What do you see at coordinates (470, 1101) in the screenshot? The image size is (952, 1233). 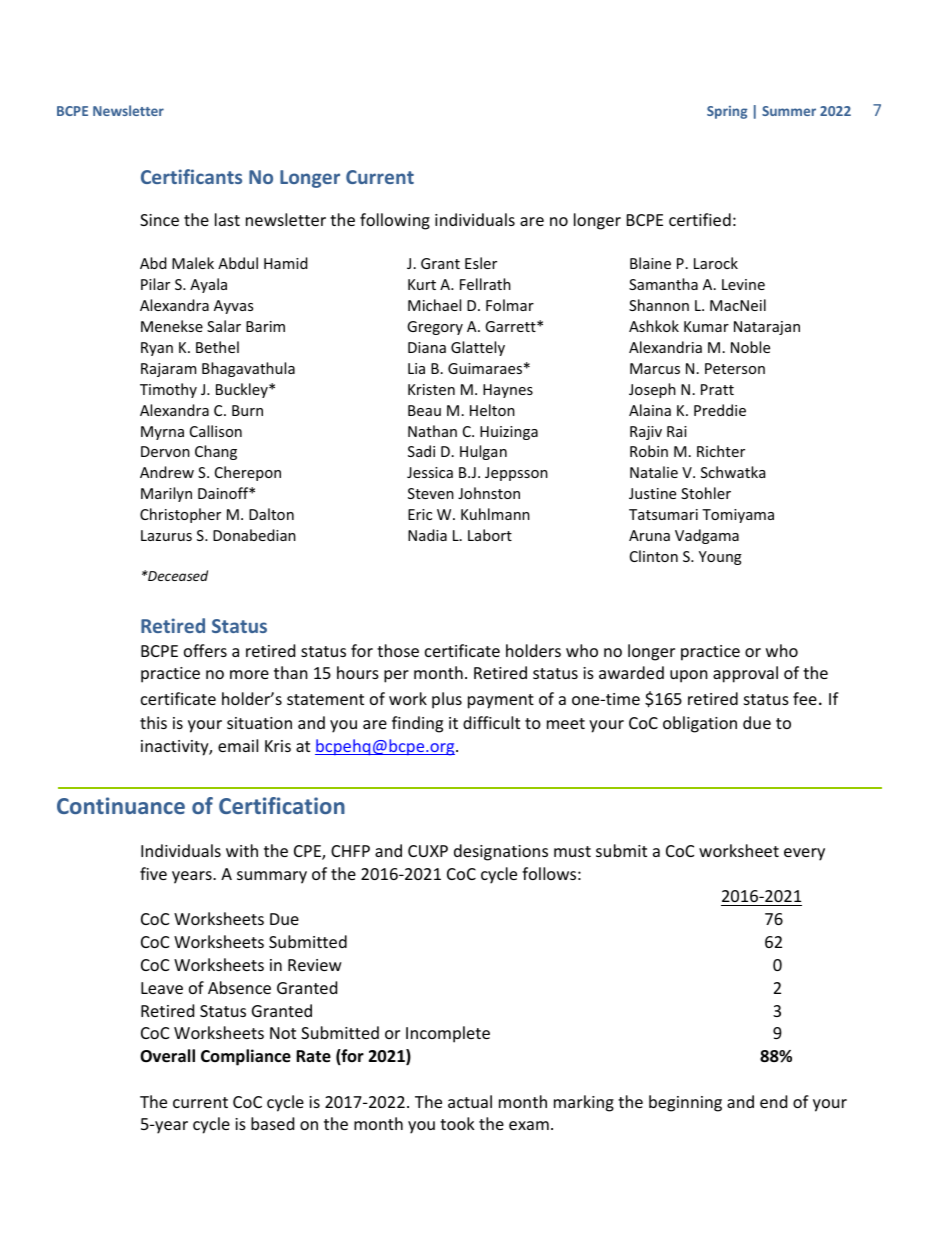 I see `actual` at bounding box center [470, 1101].
